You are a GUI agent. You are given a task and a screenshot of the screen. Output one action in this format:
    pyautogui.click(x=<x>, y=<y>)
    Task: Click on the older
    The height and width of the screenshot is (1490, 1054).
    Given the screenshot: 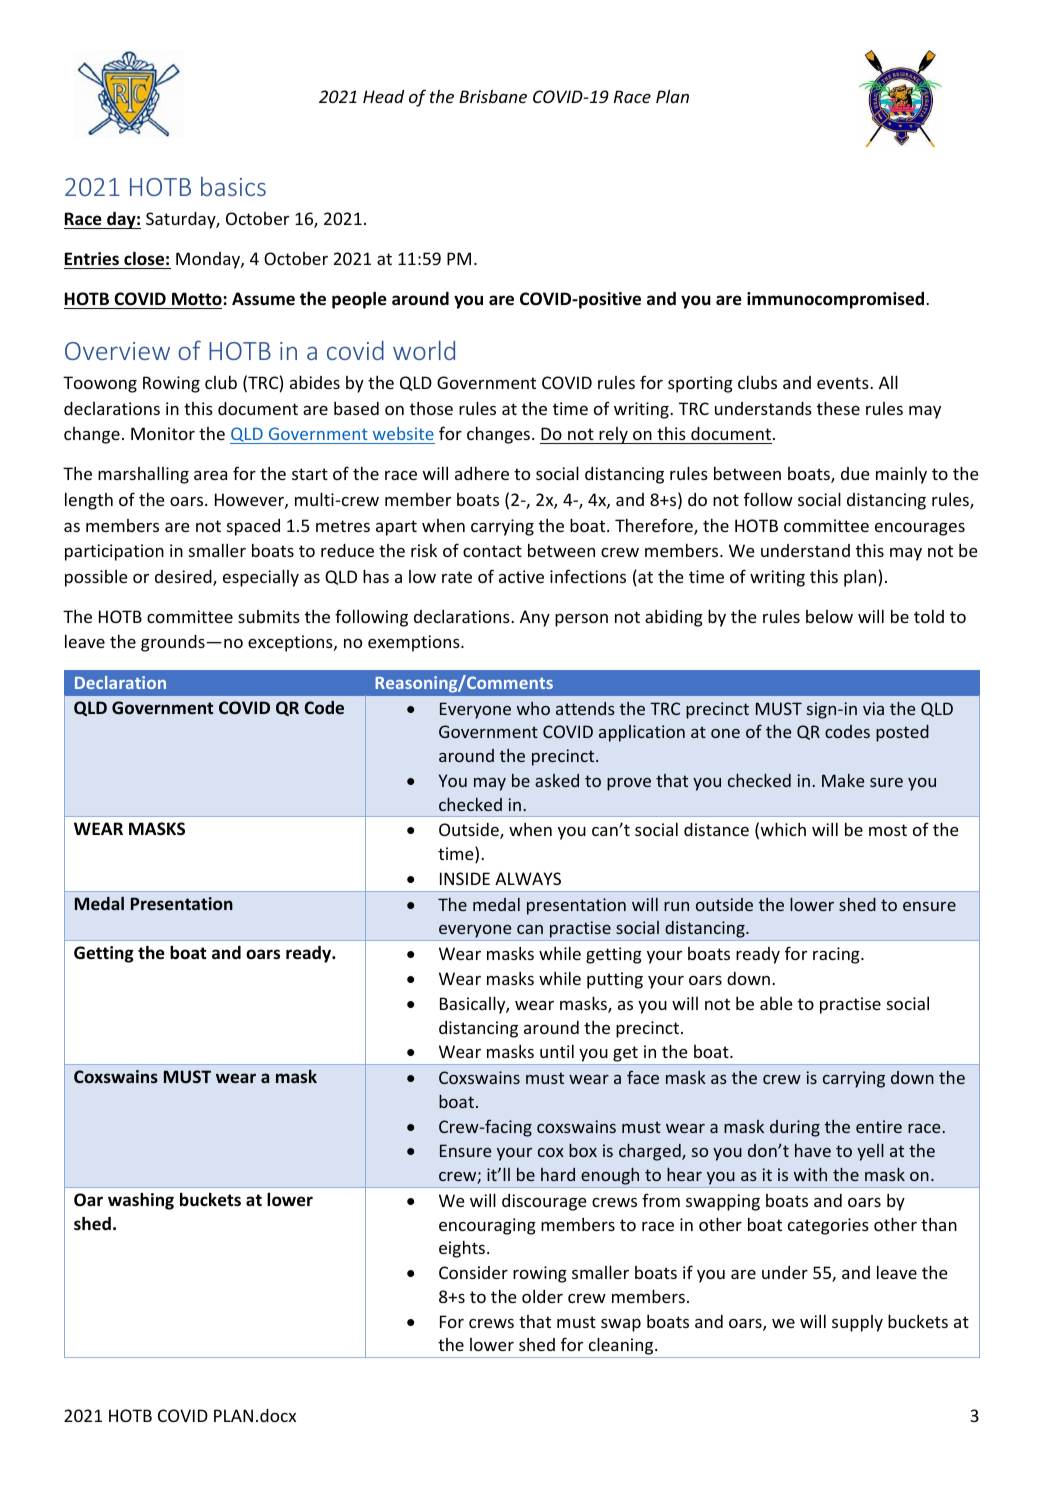 What is the action you would take?
    pyautogui.click(x=542, y=1296)
